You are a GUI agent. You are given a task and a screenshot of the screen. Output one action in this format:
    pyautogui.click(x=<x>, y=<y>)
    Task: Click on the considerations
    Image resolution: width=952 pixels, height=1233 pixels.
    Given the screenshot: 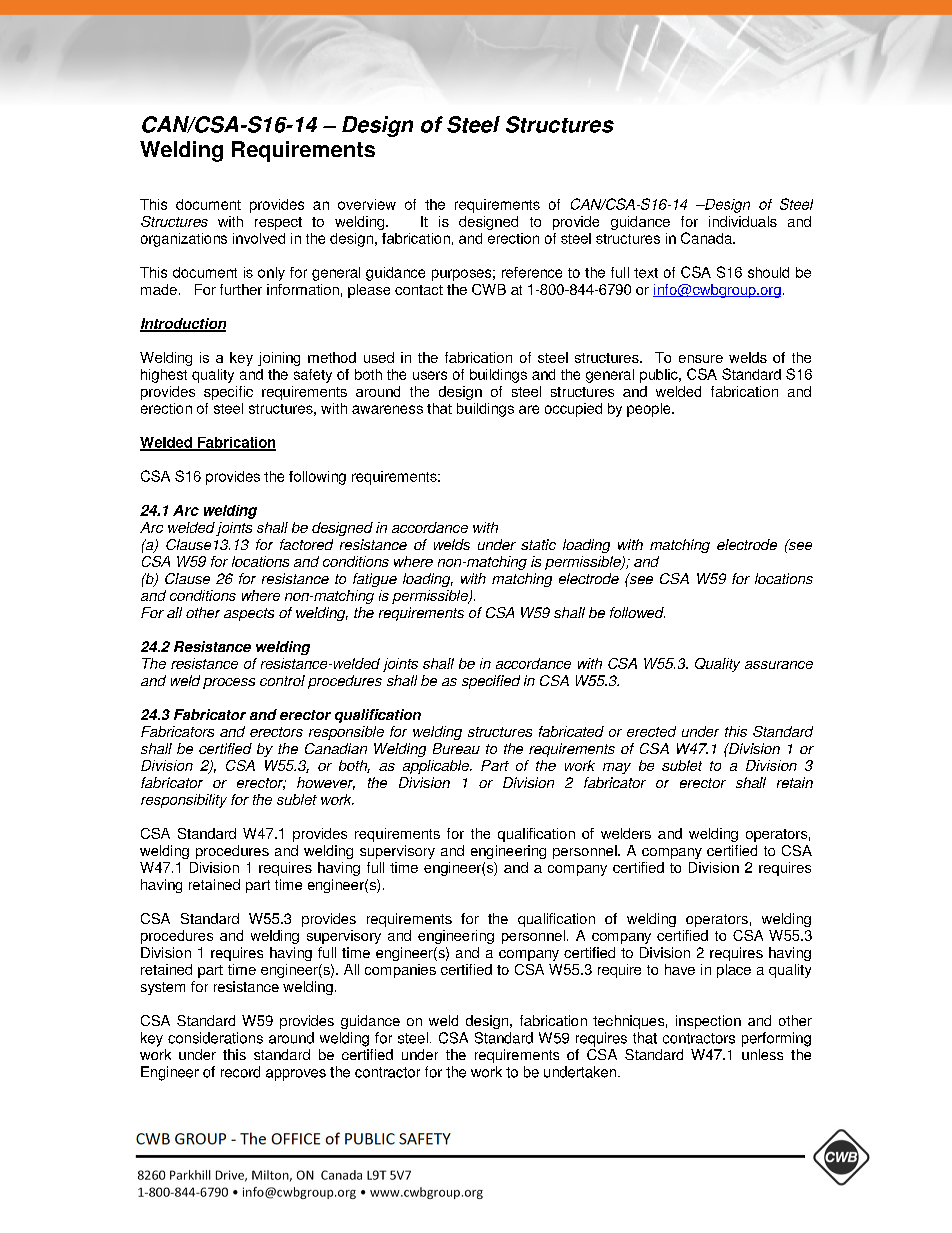 What is the action you would take?
    pyautogui.click(x=215, y=1038)
